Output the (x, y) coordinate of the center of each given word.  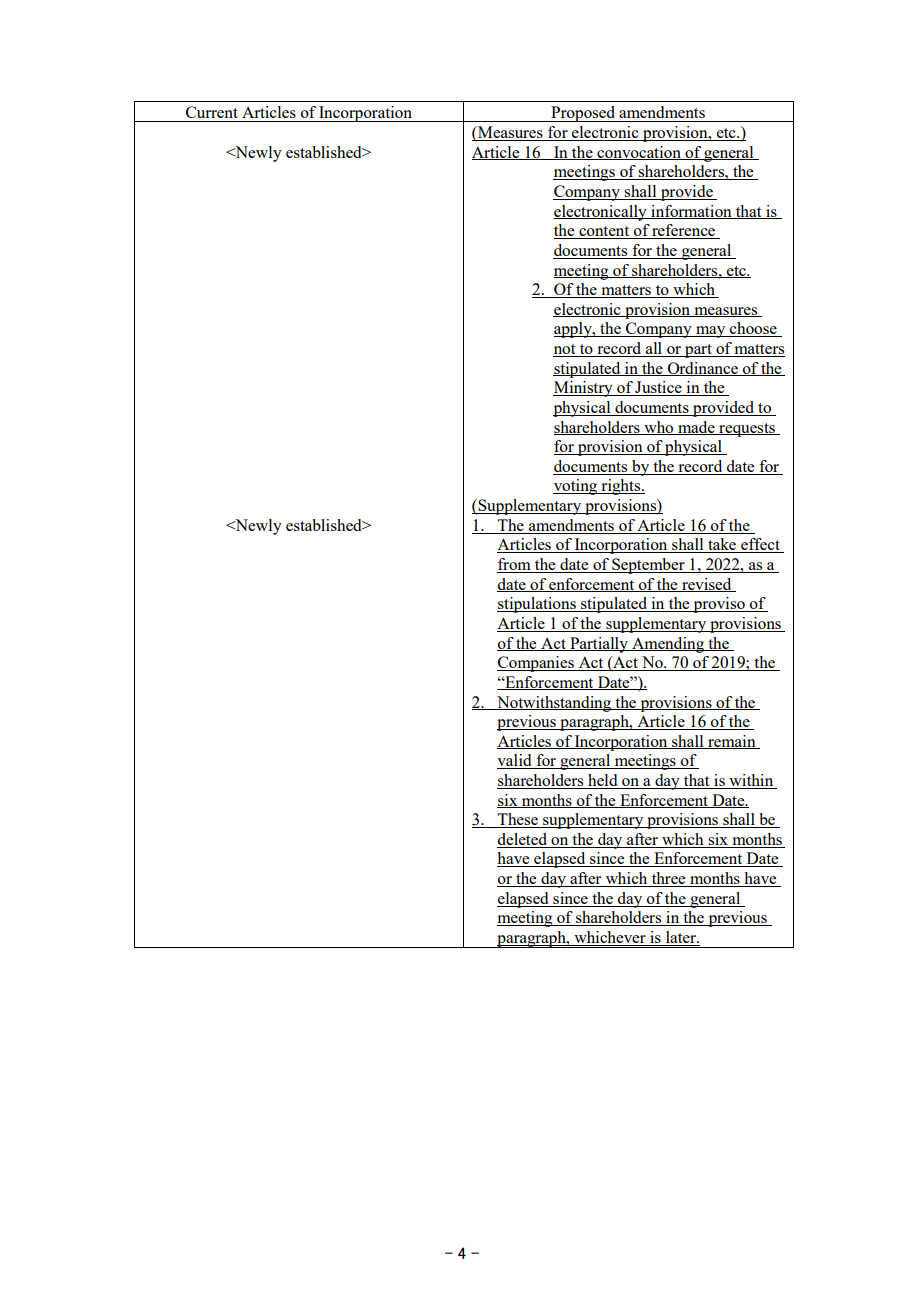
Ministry (584, 389)
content (604, 232)
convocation (639, 153)
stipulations (537, 605)
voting (576, 487)
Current (212, 112)
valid (515, 761)
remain (732, 742)
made (696, 428)
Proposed (583, 114)
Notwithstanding (554, 704)
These (518, 820)
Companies (536, 664)
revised (707, 585)
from (515, 565)
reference (684, 231)
